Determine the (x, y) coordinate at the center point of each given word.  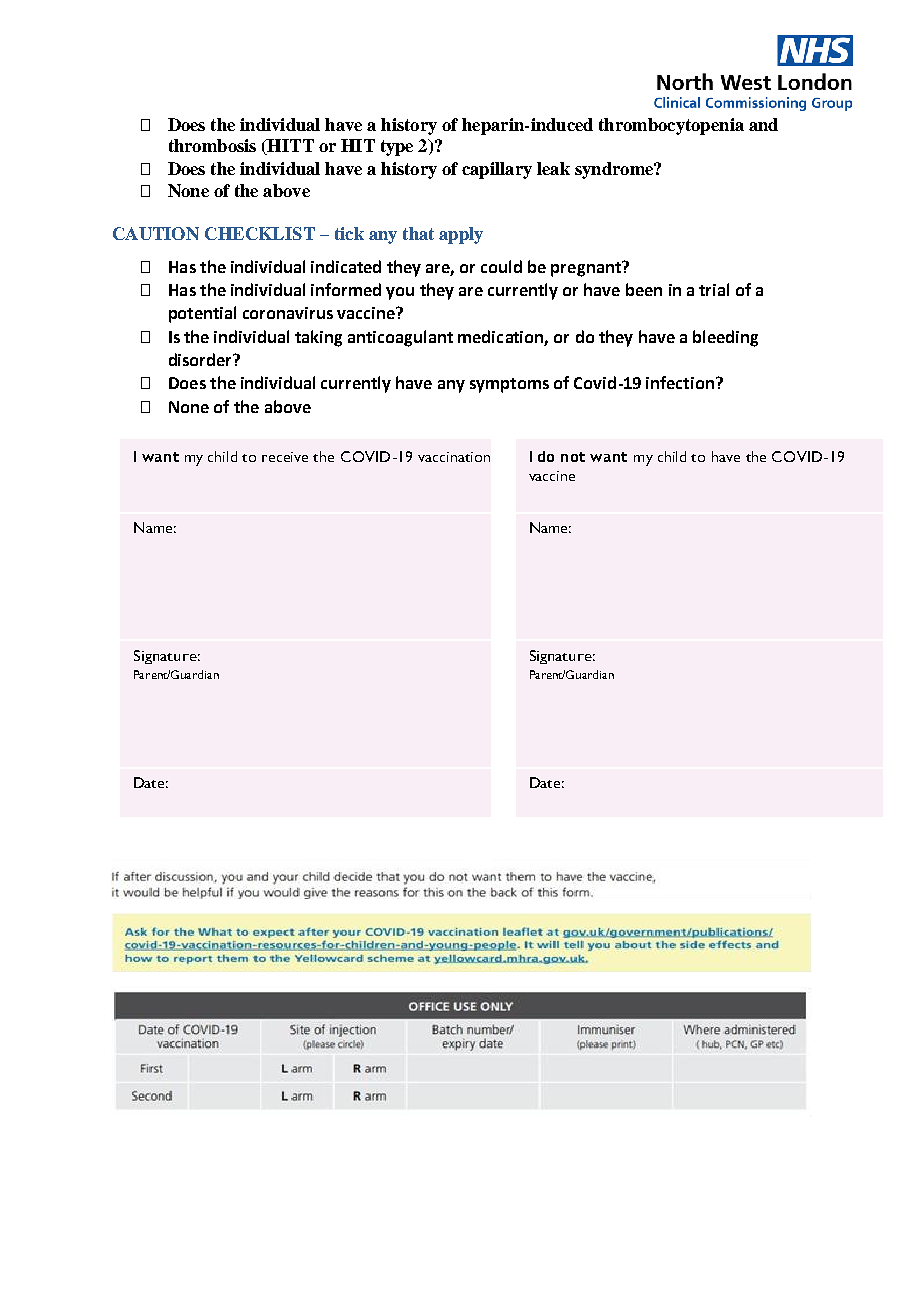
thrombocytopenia (671, 126)
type (397, 148)
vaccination (454, 457)
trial (714, 289)
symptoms (509, 385)
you (400, 293)
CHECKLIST (260, 233)
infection (680, 382)
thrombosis (212, 145)
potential (202, 314)
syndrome (615, 170)
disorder (202, 359)
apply (461, 235)
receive (285, 457)
